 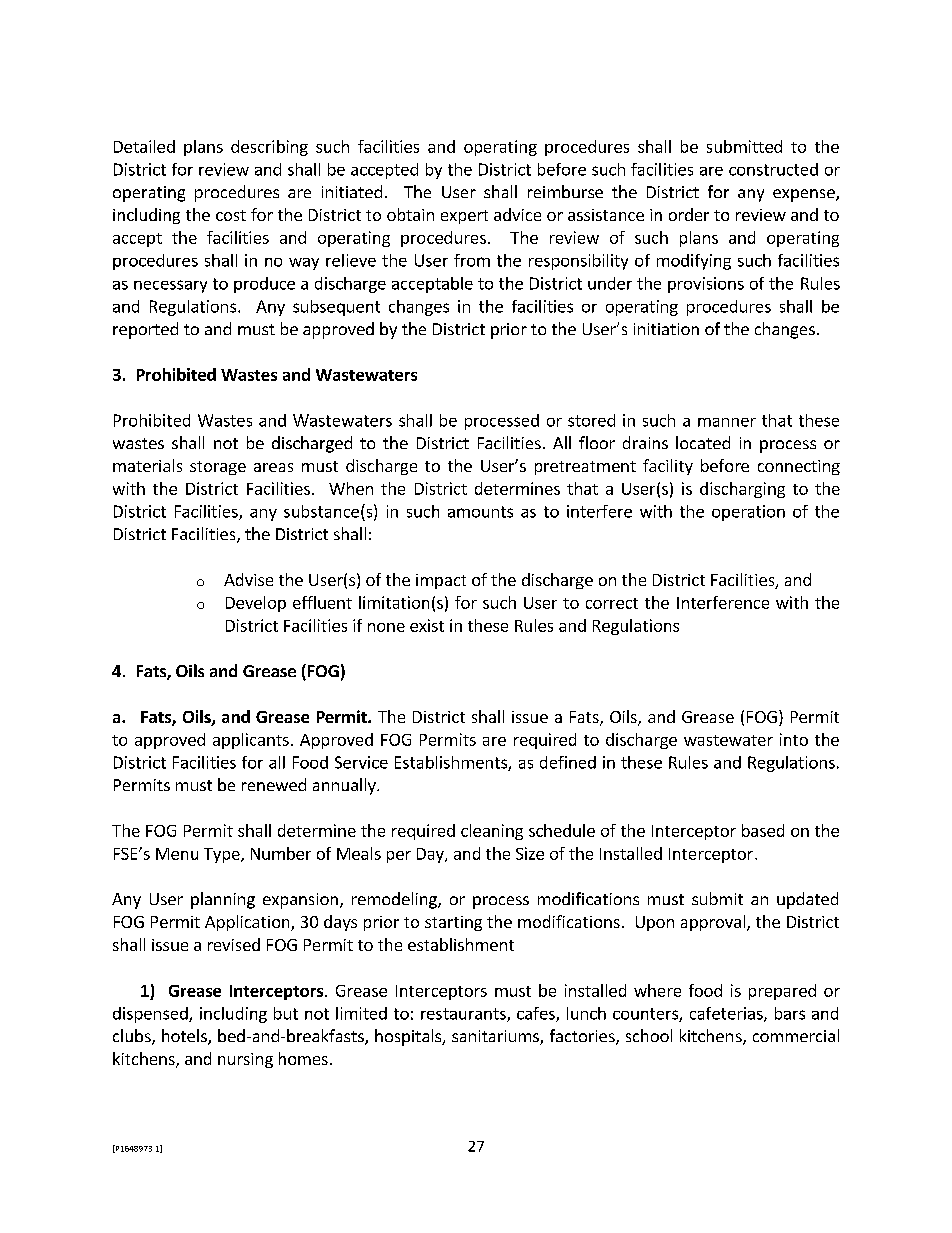 I want to click on hotels, so click(x=185, y=1037).
